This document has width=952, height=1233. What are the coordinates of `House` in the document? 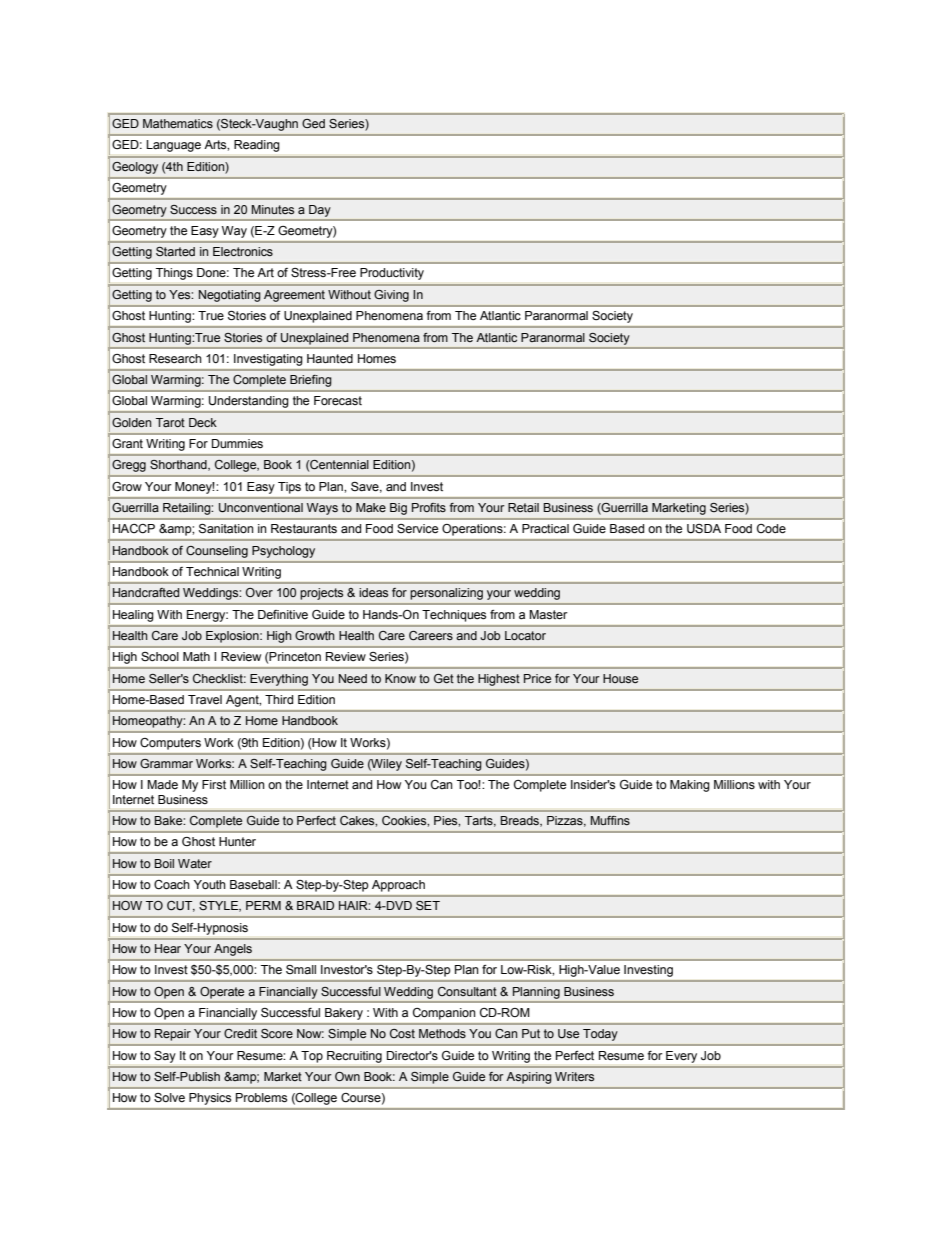 It's located at (620, 679).
